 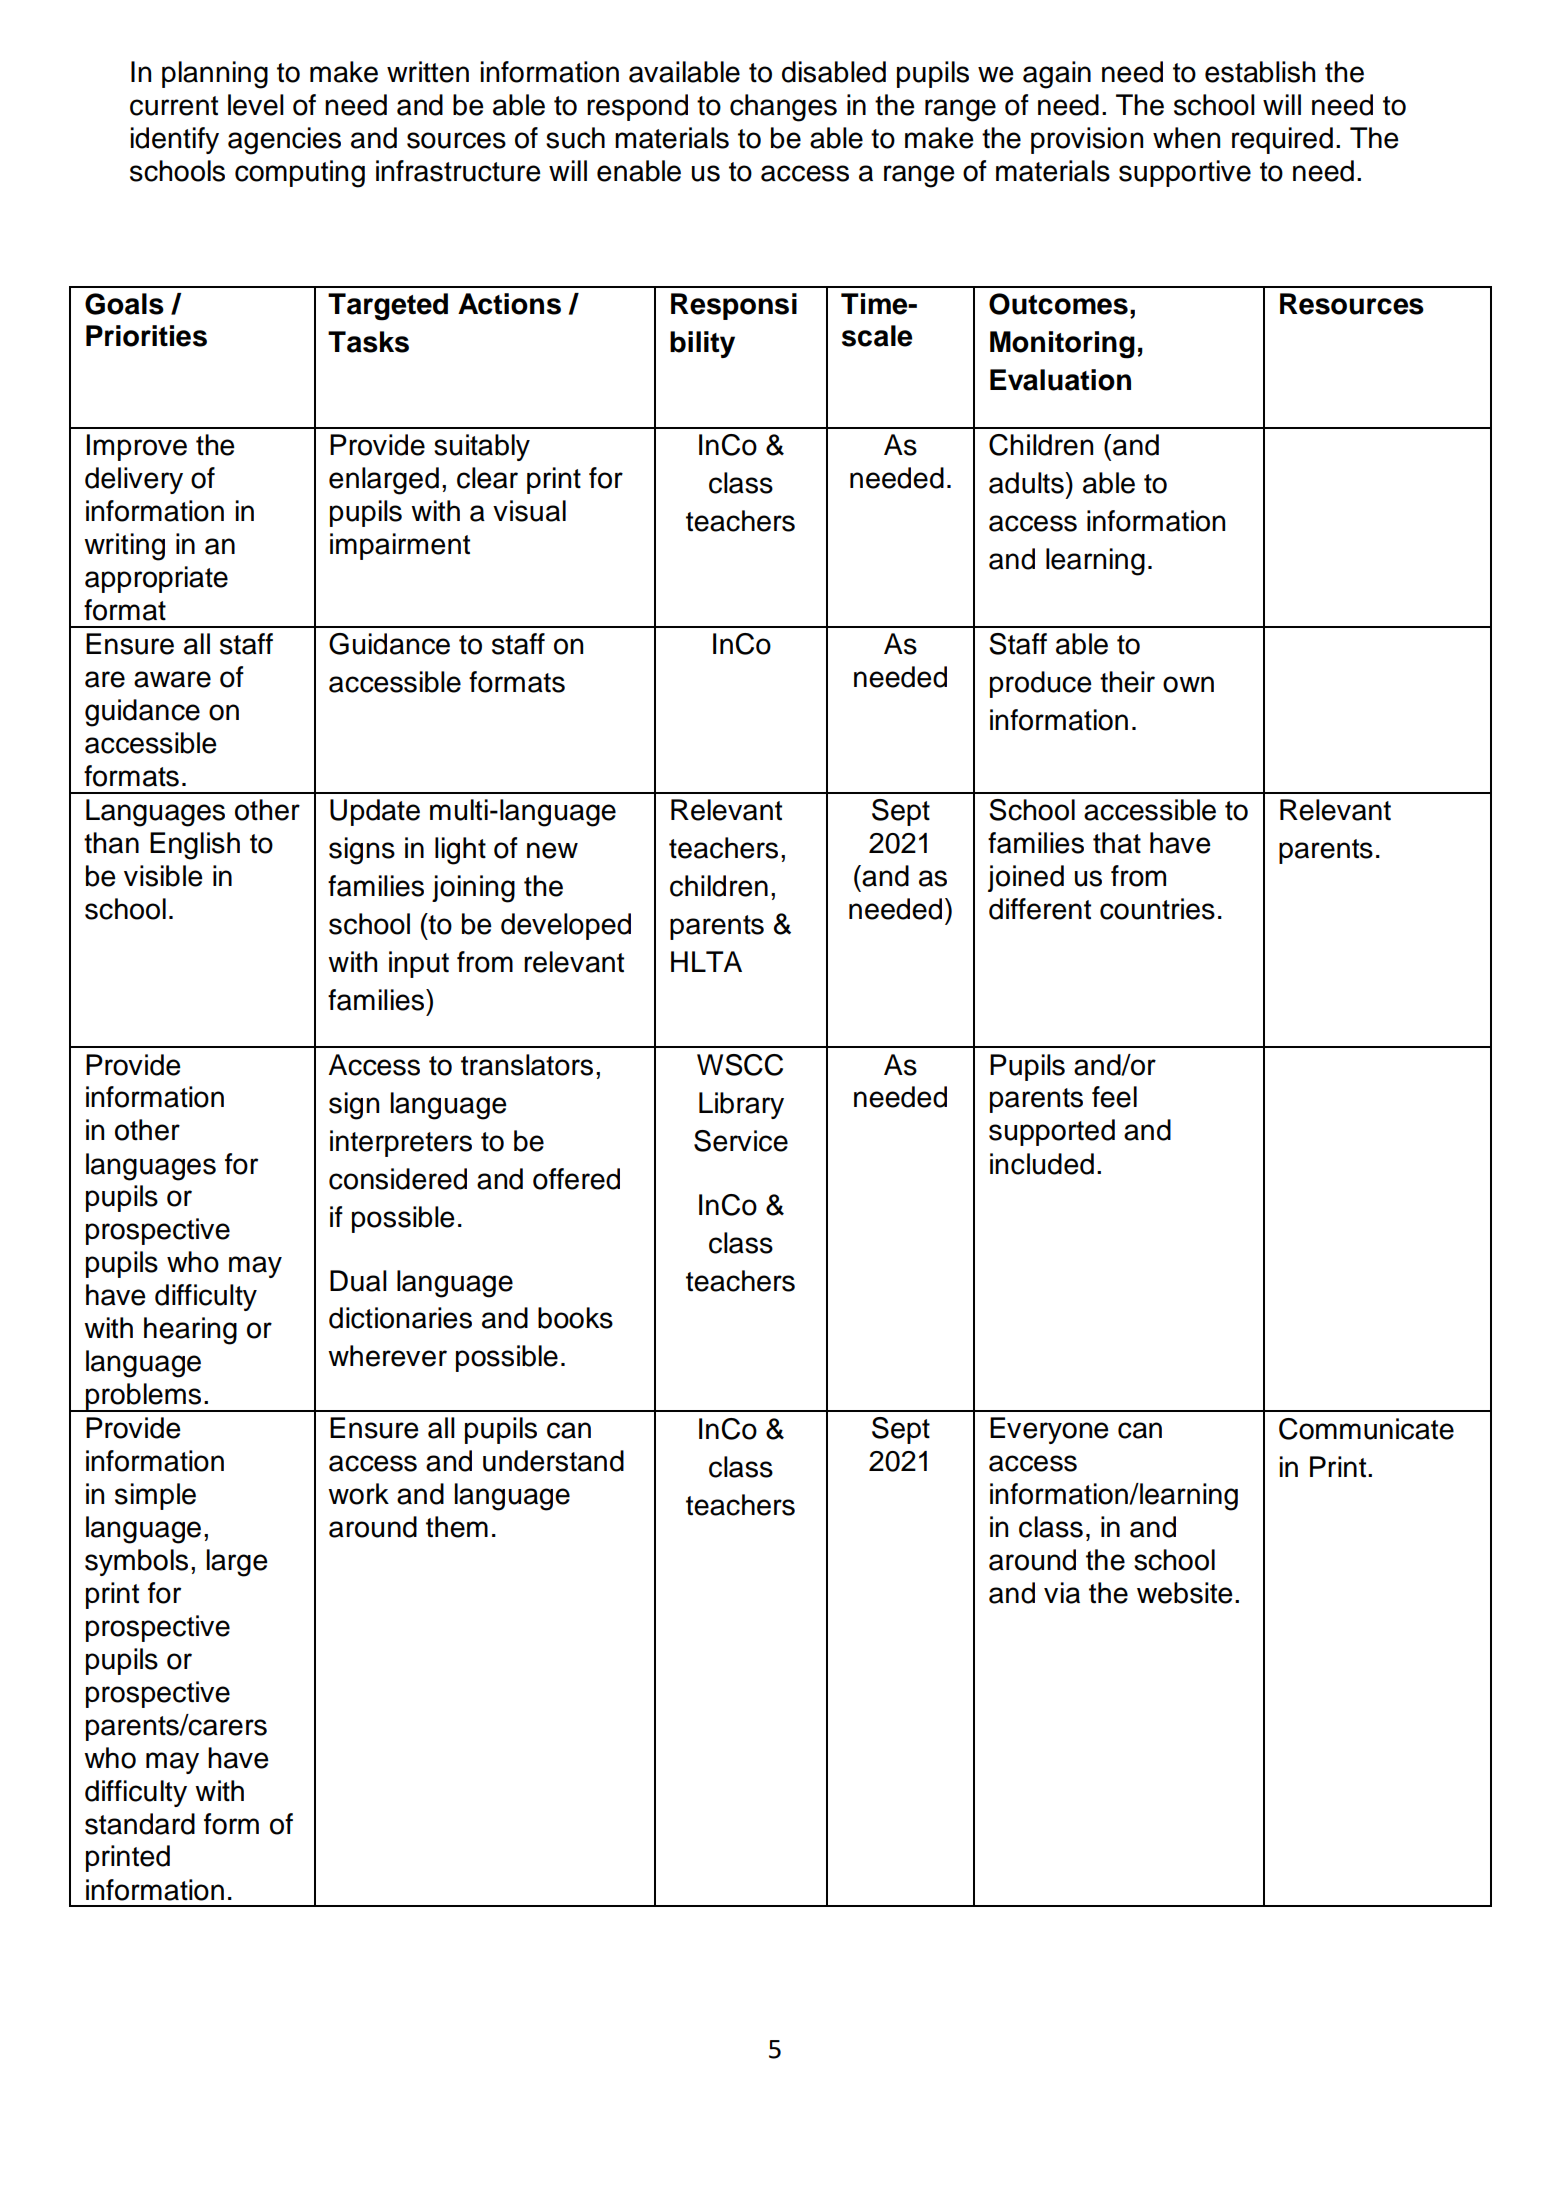 I want to click on level, so click(x=256, y=105).
